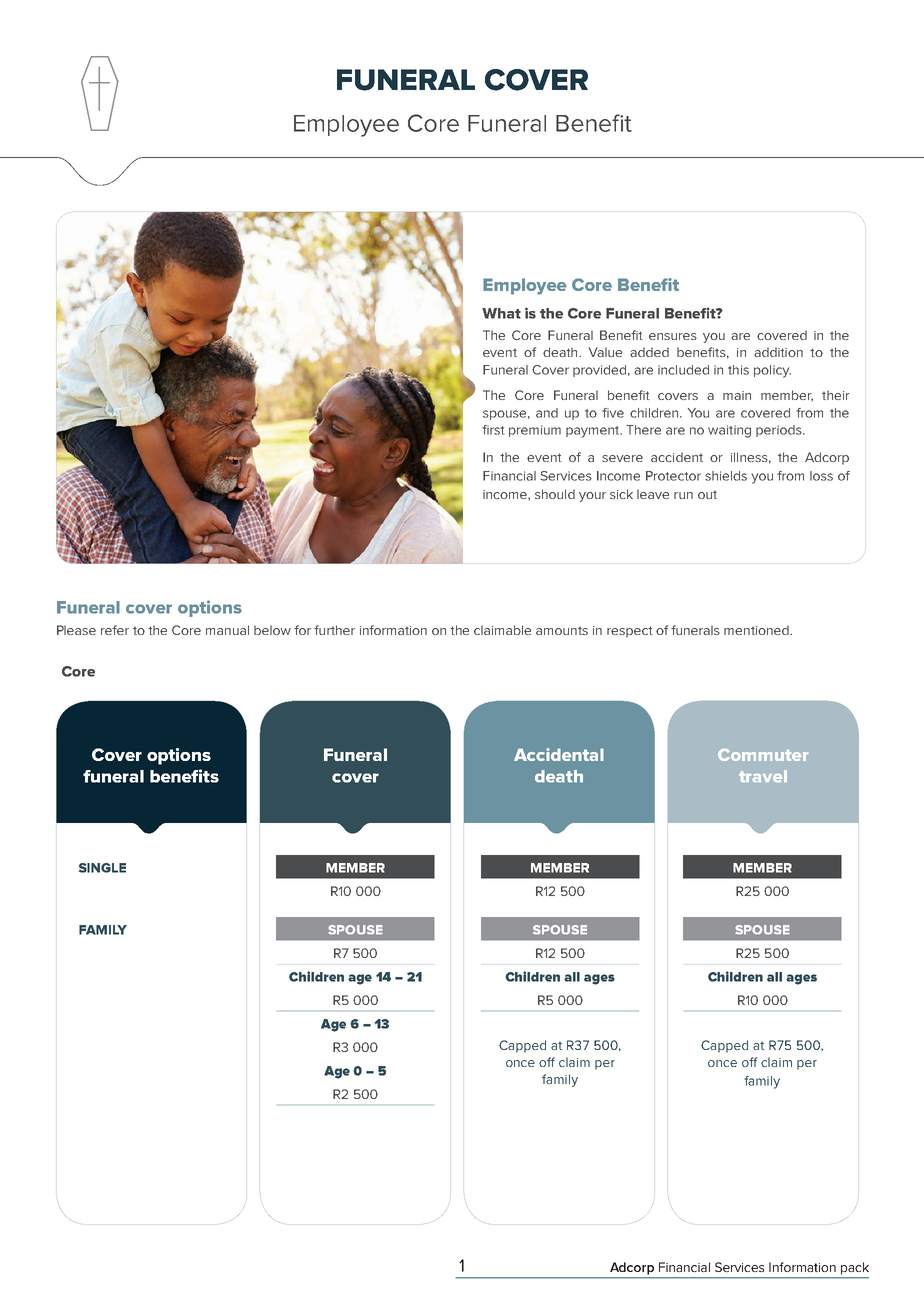 The image size is (924, 1308). Describe the element at coordinates (778, 352) in the page. I see `addition` at that location.
